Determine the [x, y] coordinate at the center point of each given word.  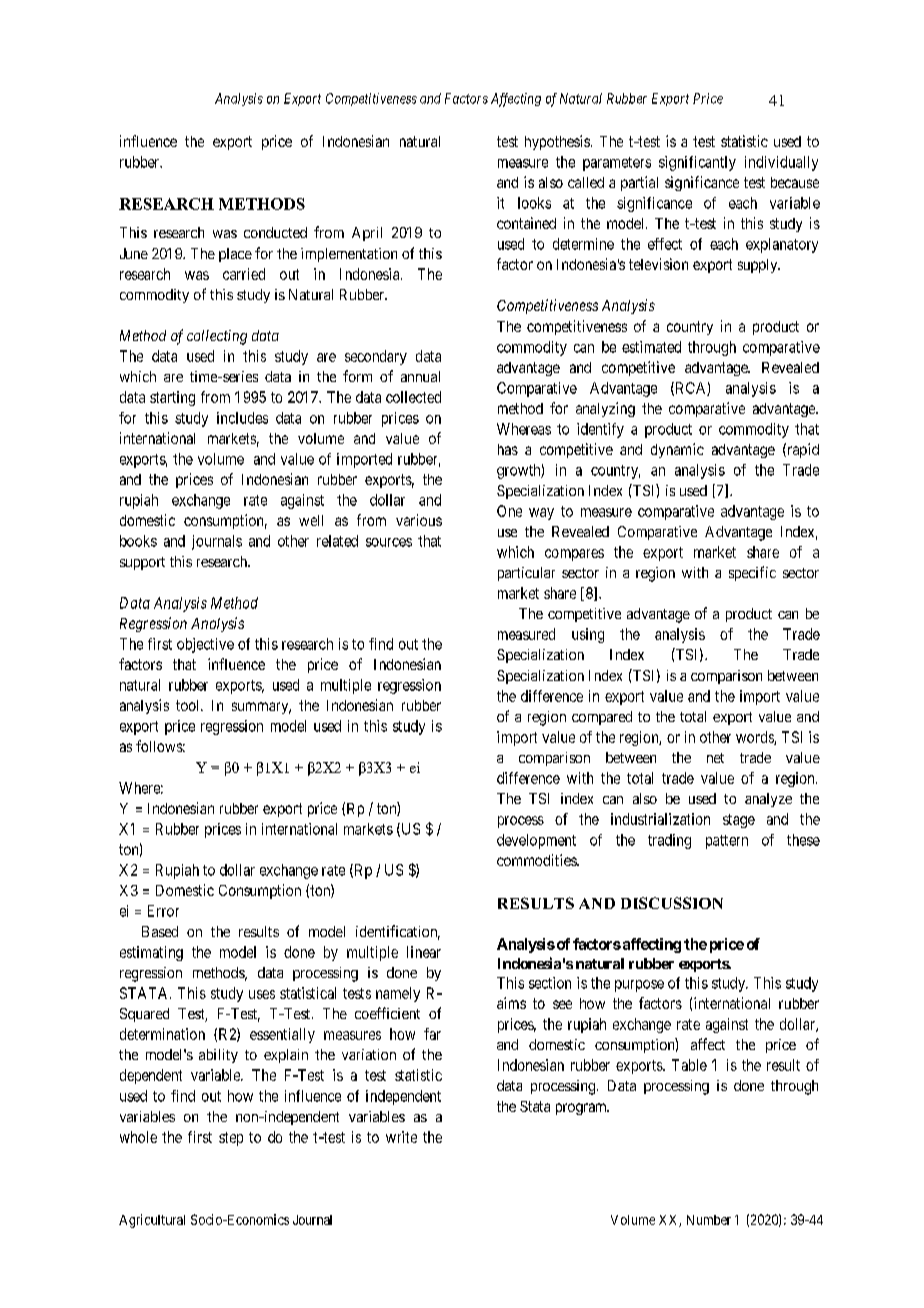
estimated [651, 347]
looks [534, 203]
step [231, 1139]
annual [420, 376]
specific [752, 573]
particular [526, 574]
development [536, 841]
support [142, 563]
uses [262, 994]
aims [511, 1003]
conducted [275, 232]
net [715, 758]
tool [189, 705]
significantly [697, 163]
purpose [639, 986]
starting [172, 398]
